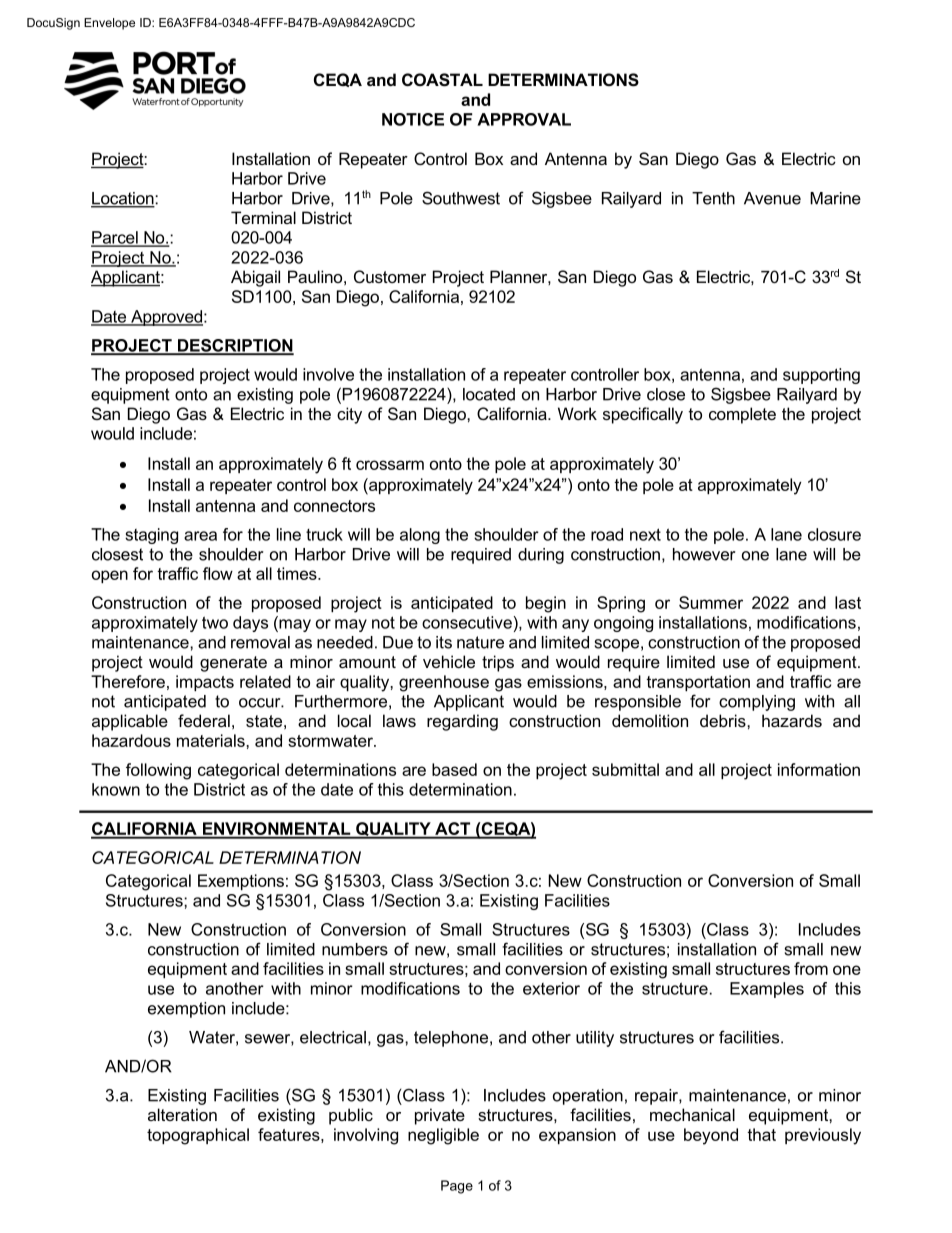  Describe the element at coordinates (819, 769) in the screenshot. I see `information` at that location.
